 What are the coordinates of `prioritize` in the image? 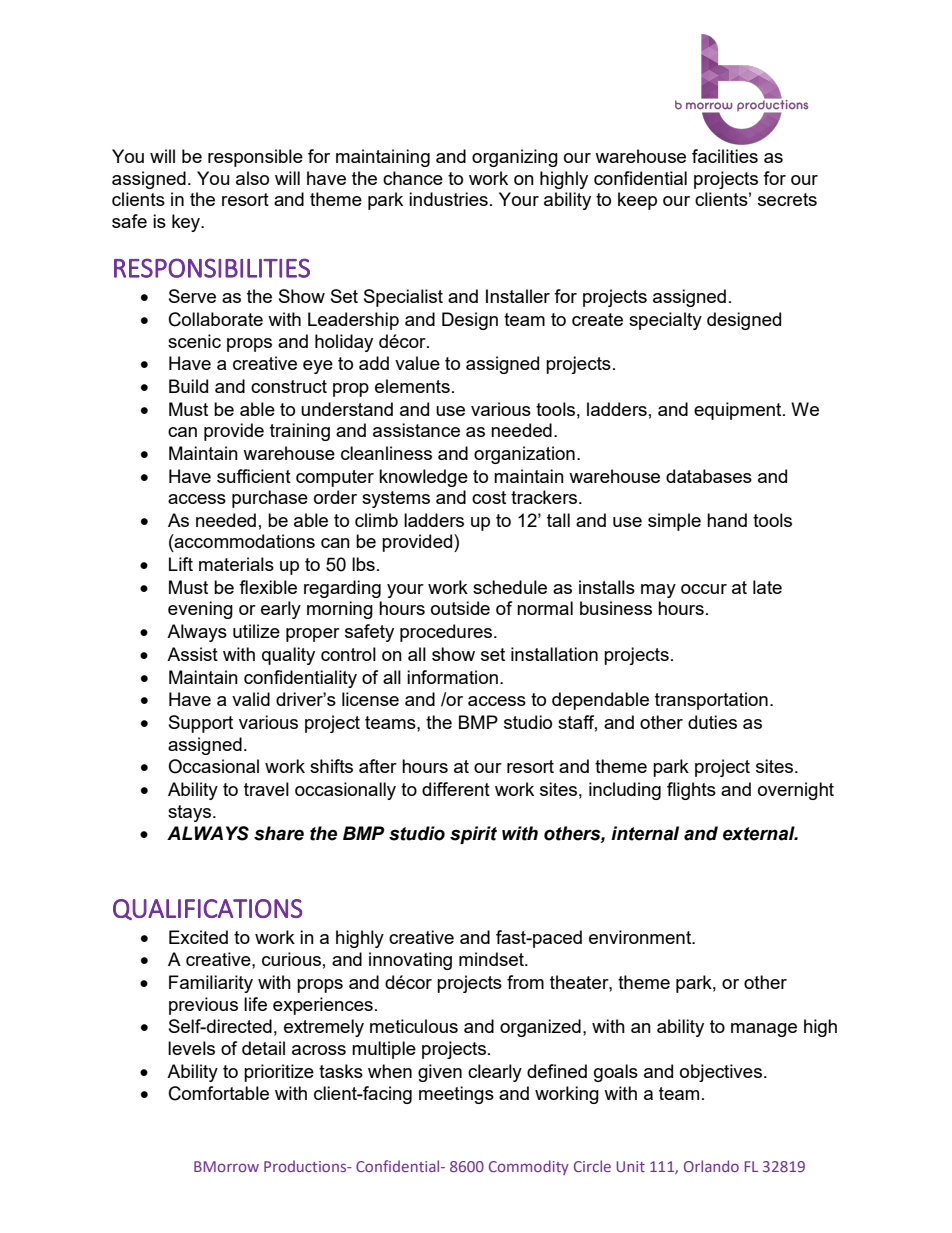 It's located at (279, 1073).
